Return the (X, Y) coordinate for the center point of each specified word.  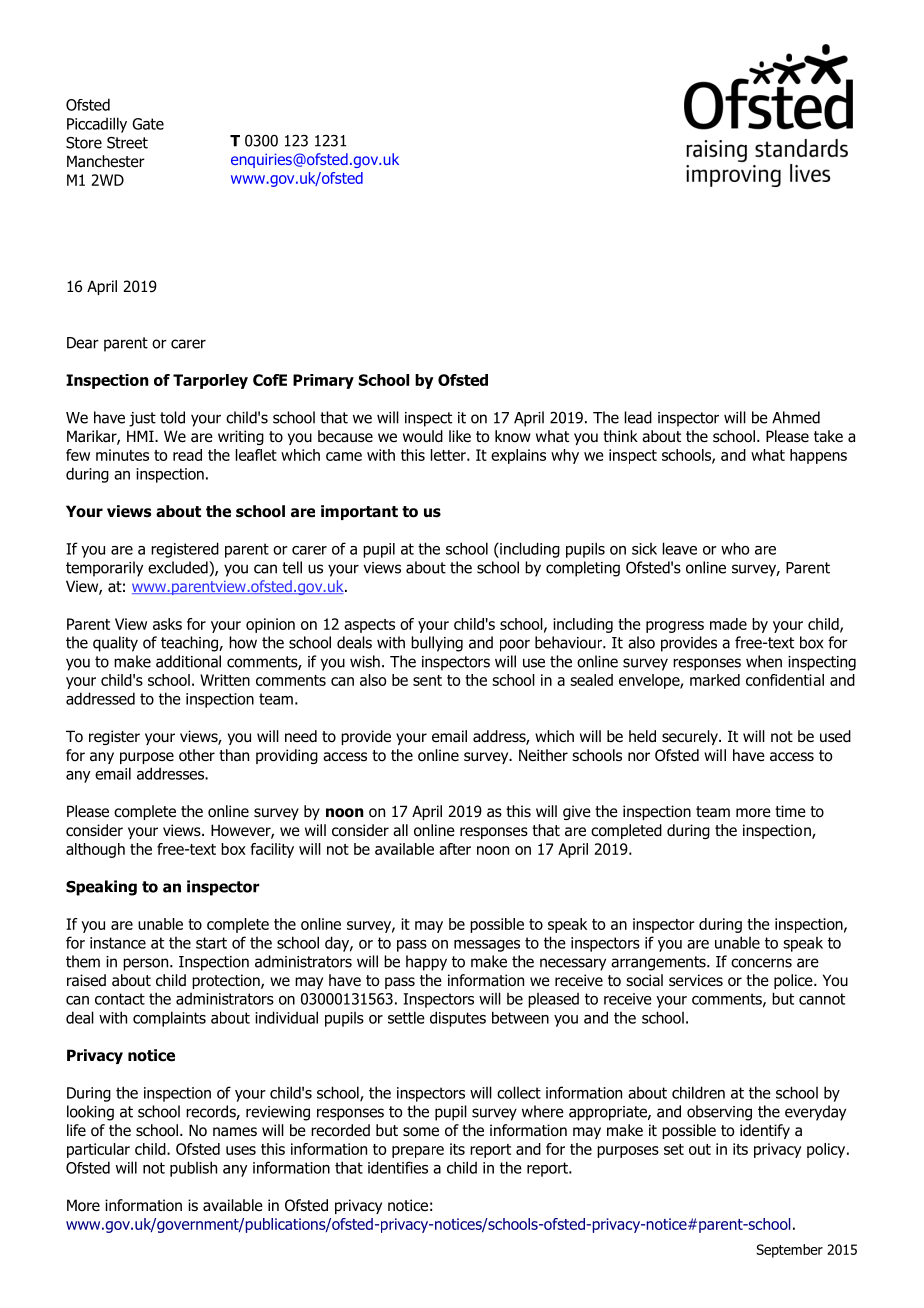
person (147, 964)
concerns (761, 963)
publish (193, 1169)
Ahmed (796, 417)
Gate (148, 124)
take (828, 436)
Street (127, 143)
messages (487, 946)
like (460, 436)
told (172, 417)
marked (715, 680)
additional (188, 661)
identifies (398, 1167)
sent (427, 680)
